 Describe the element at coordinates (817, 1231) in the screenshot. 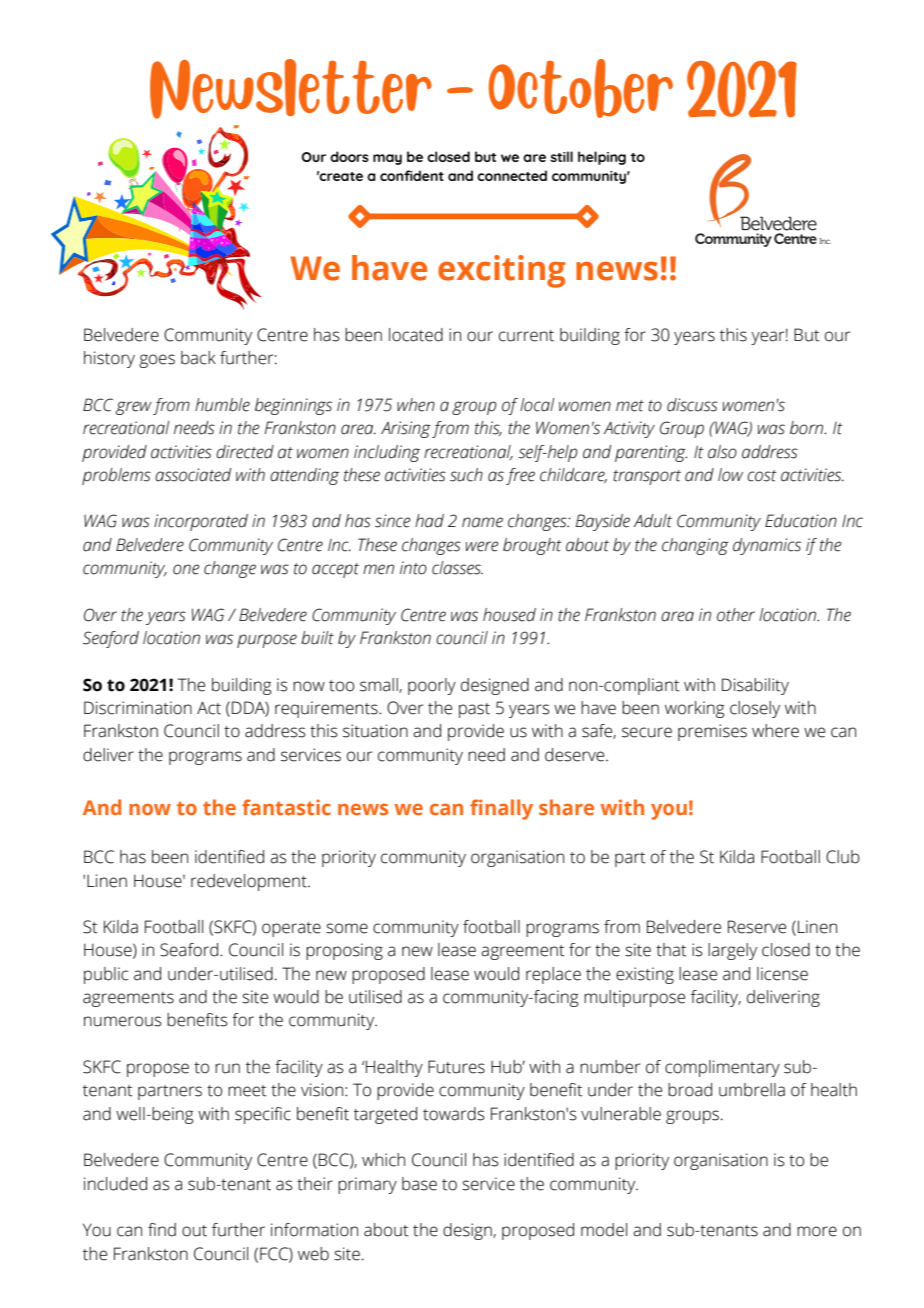

I see `more` at that location.
